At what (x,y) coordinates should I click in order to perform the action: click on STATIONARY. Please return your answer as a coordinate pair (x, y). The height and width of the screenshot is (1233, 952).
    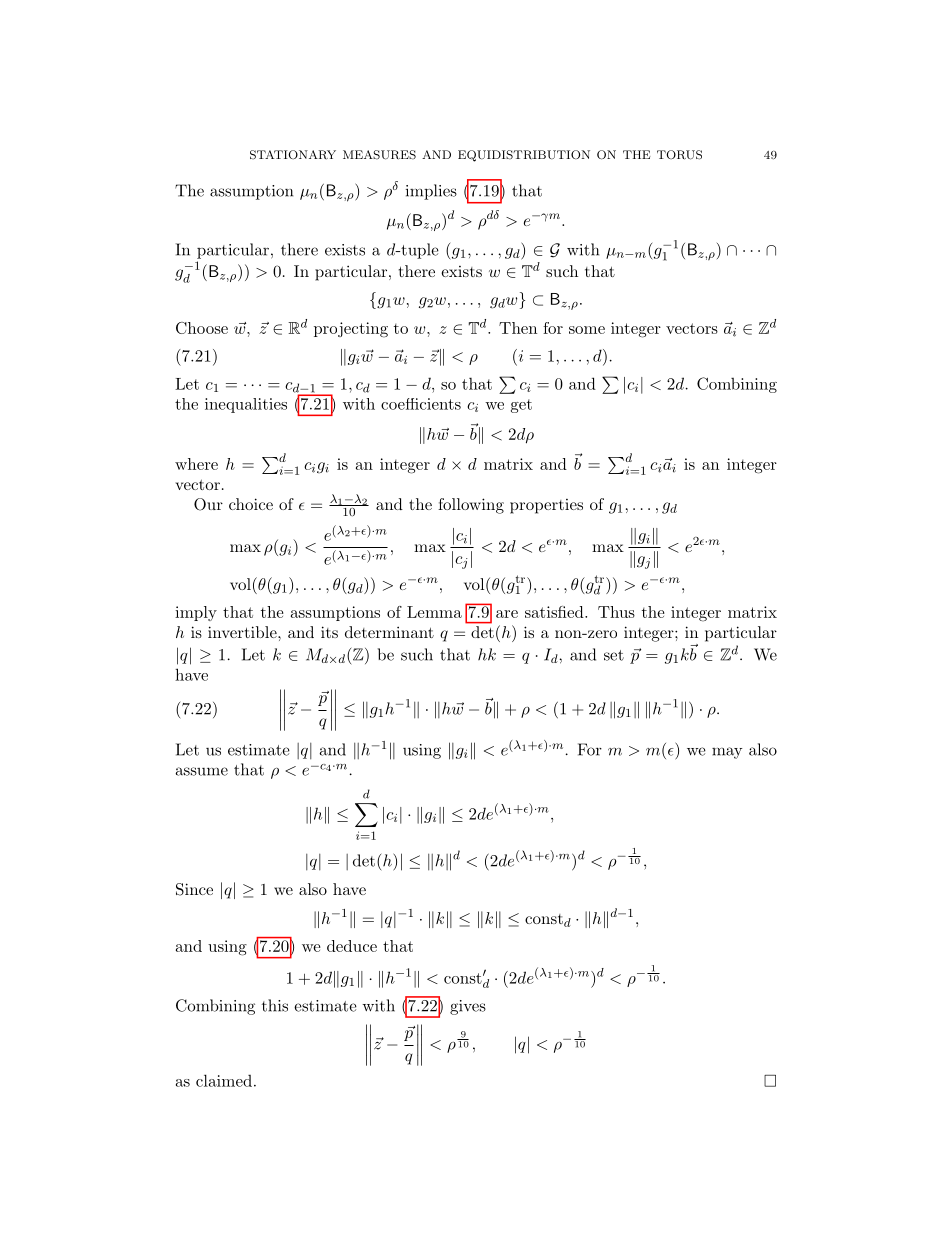
    Looking at the image, I should click on (293, 155).
